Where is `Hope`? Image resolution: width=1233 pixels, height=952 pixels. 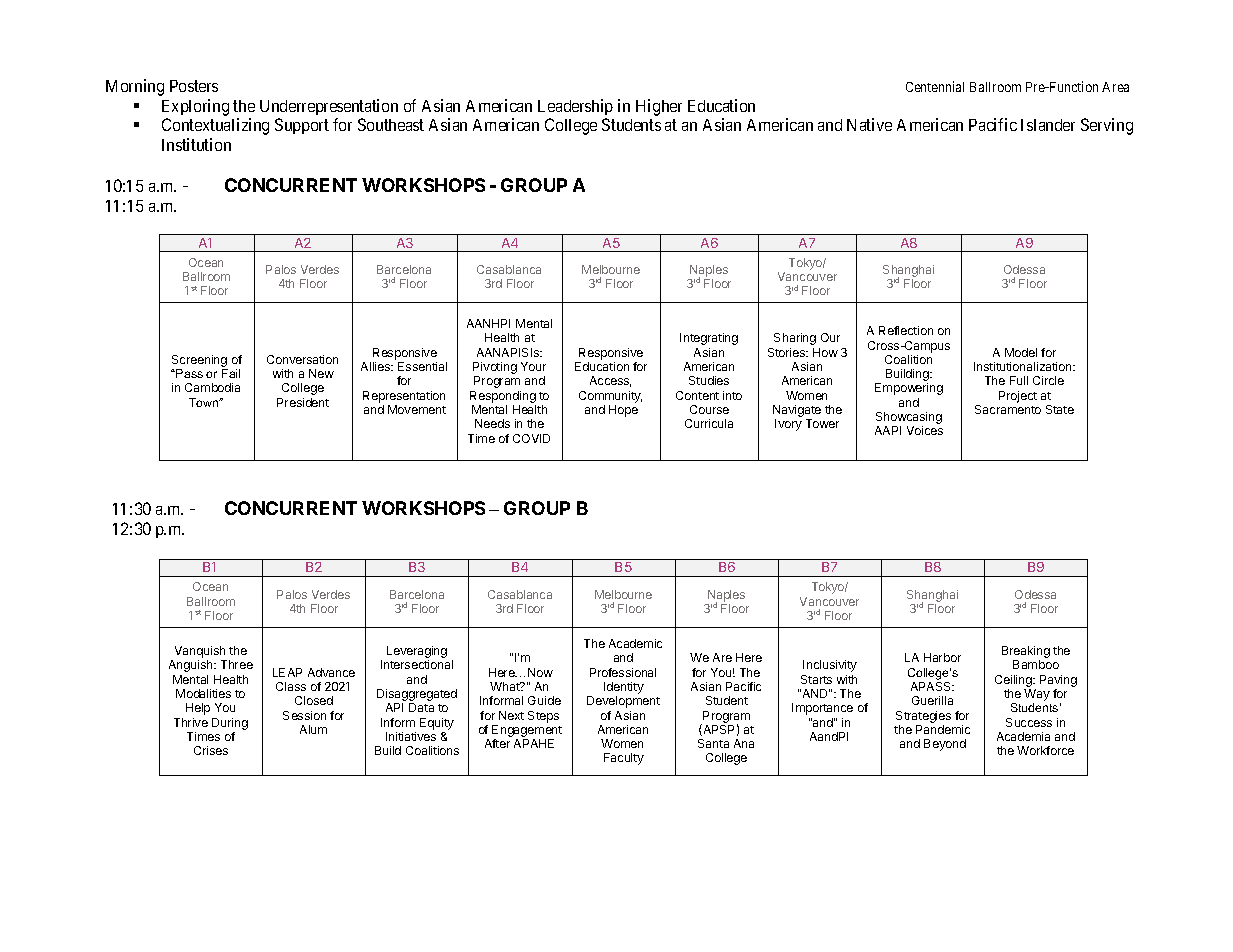
Hope is located at coordinates (623, 411).
